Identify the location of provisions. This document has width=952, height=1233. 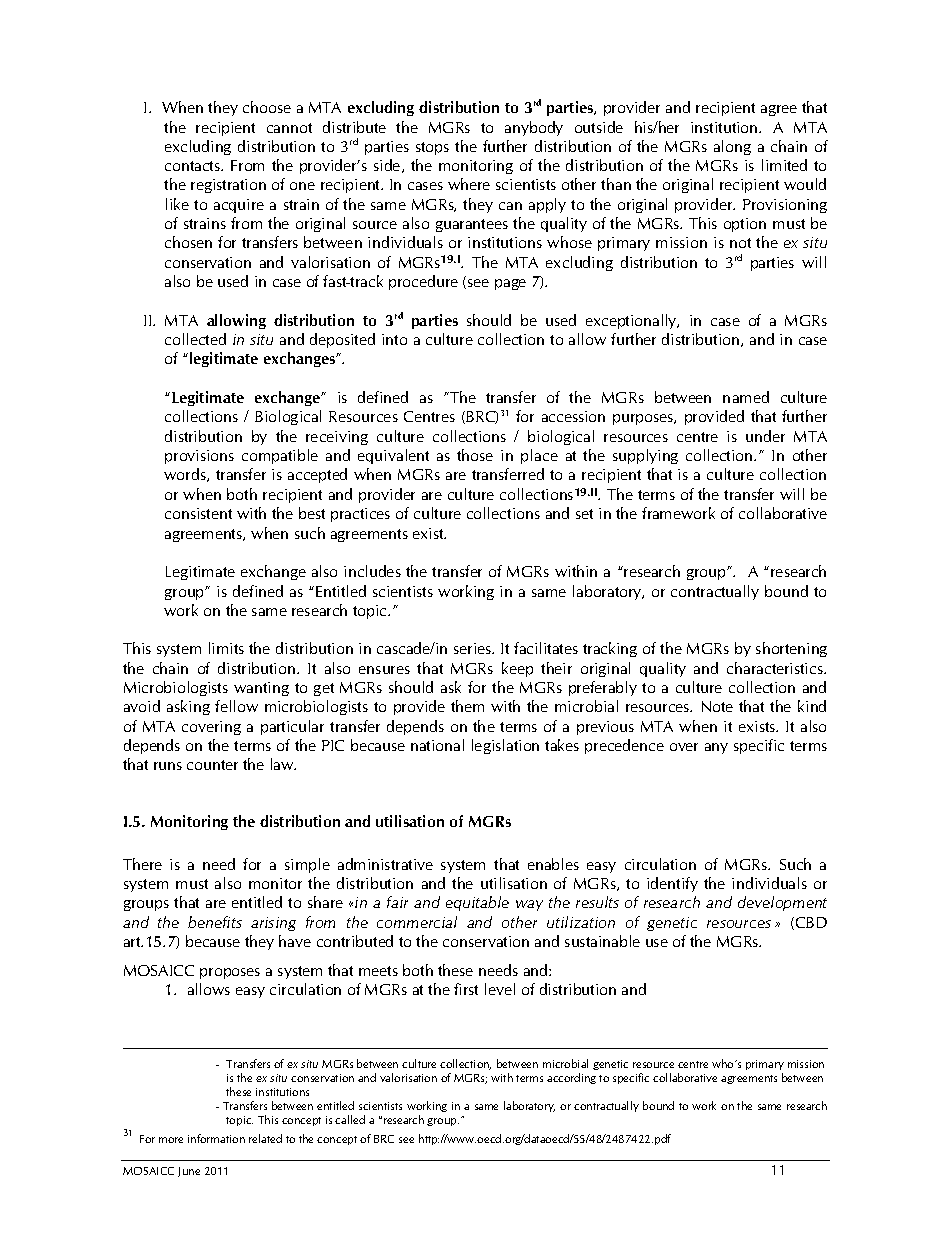
(199, 457).
